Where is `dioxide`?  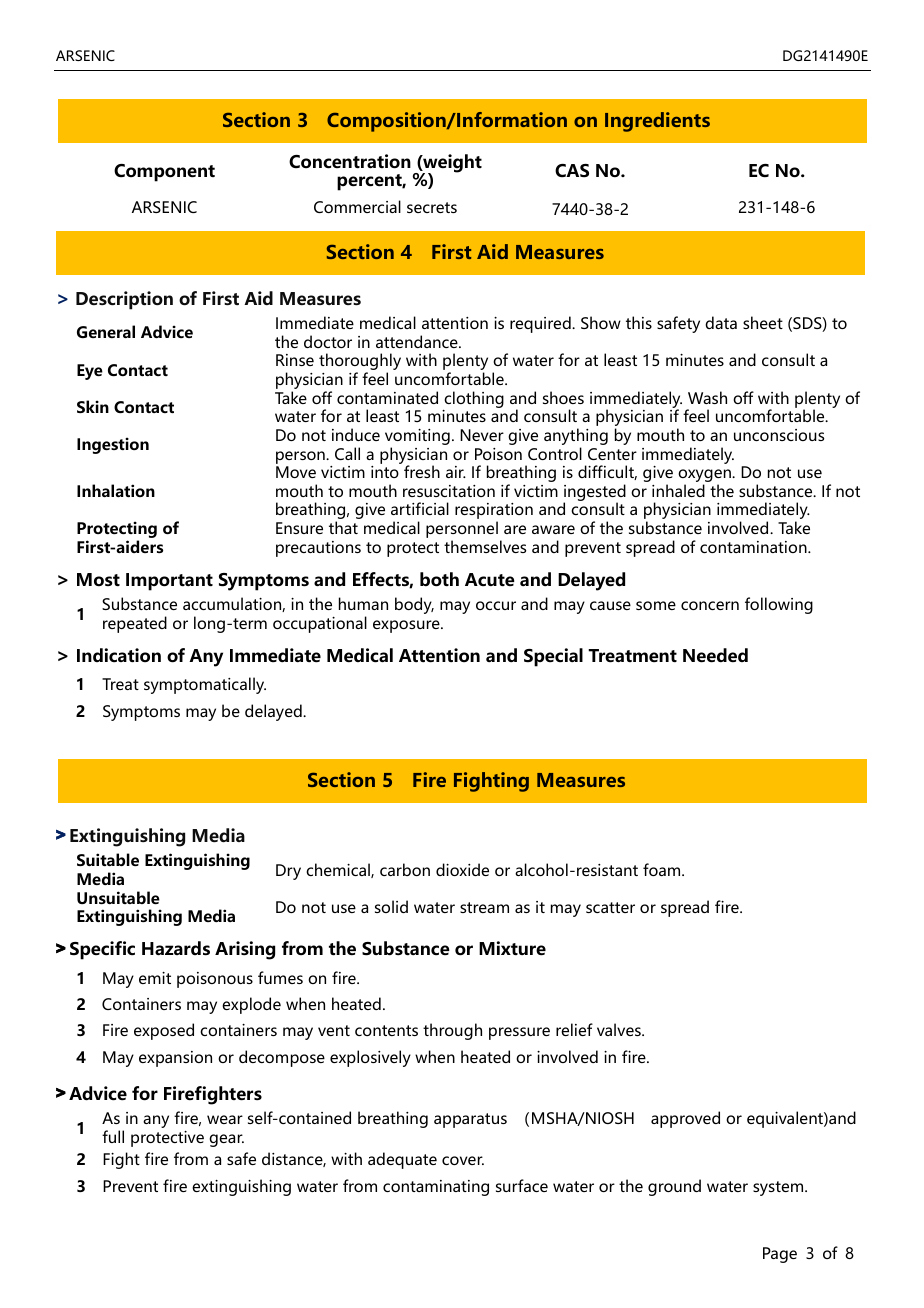 dioxide is located at coordinates (462, 869).
